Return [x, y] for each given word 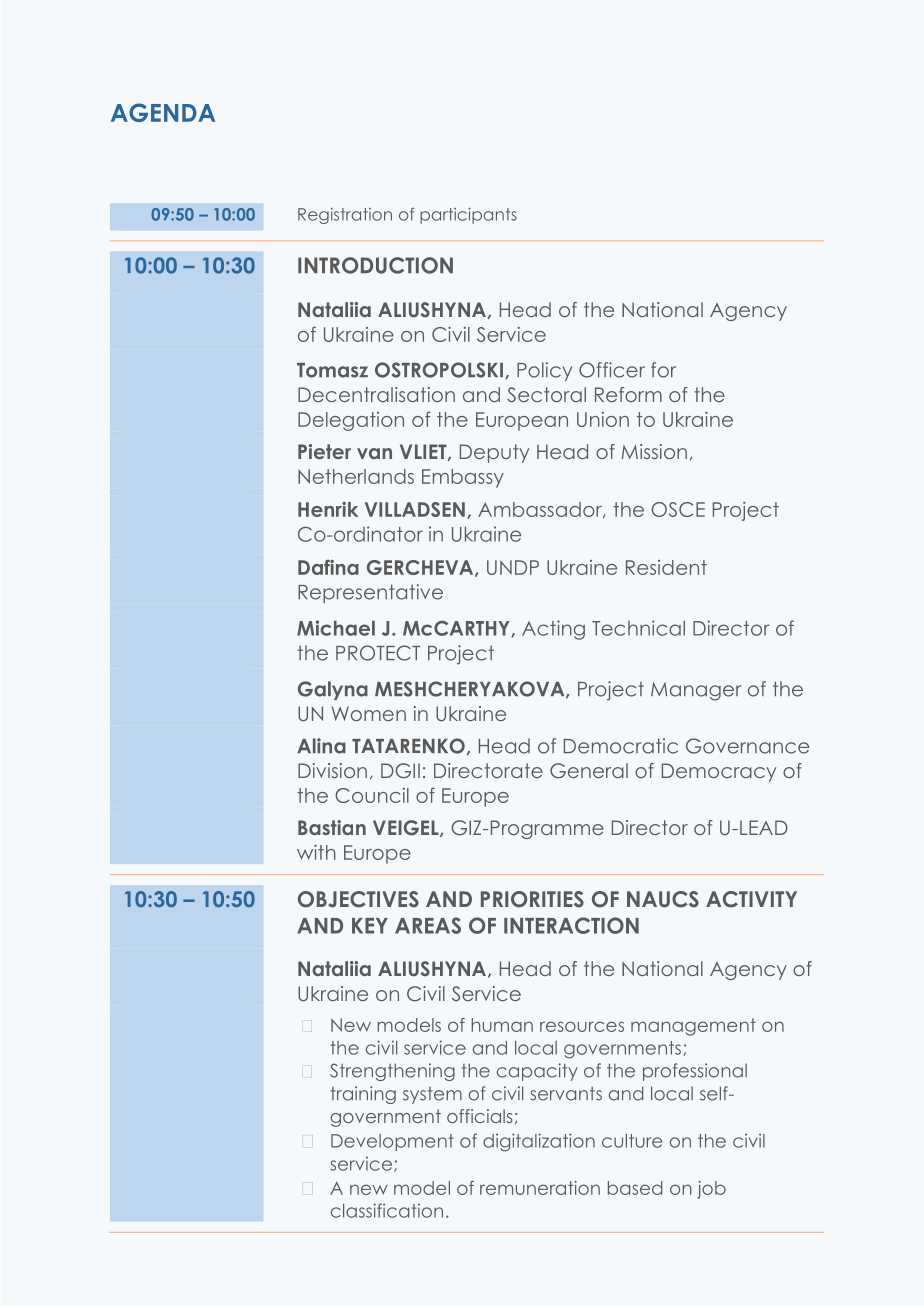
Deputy [494, 453]
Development [392, 1142]
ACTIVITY [751, 899]
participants [468, 215]
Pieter [324, 451]
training [363, 1095]
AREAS [428, 925]
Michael [336, 628]
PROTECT [378, 653]
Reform [628, 394]
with [316, 852]
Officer [612, 370]
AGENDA [163, 112]
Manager [696, 691]
